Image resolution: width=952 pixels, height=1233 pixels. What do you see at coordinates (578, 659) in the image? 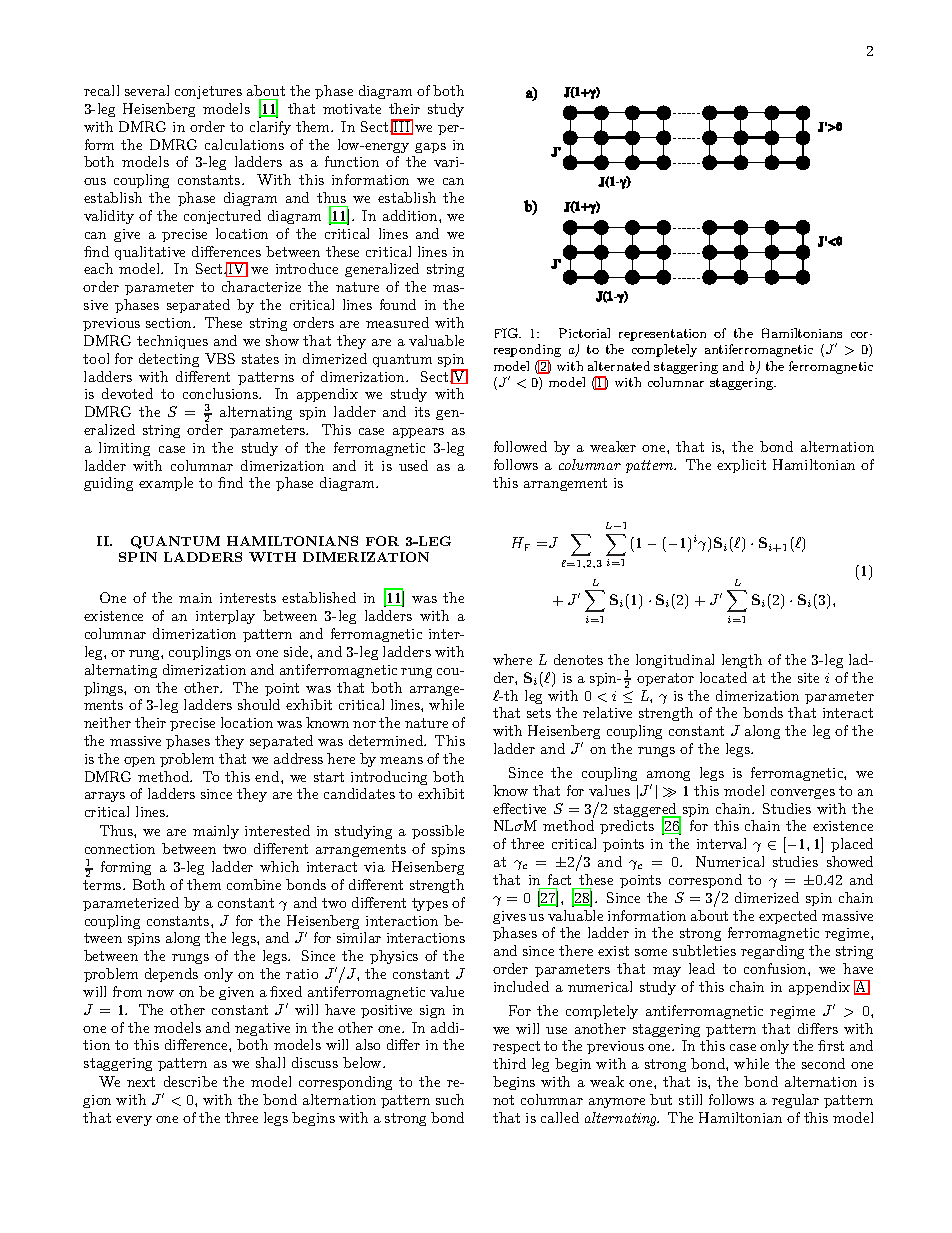
I see `denotes` at bounding box center [578, 659].
